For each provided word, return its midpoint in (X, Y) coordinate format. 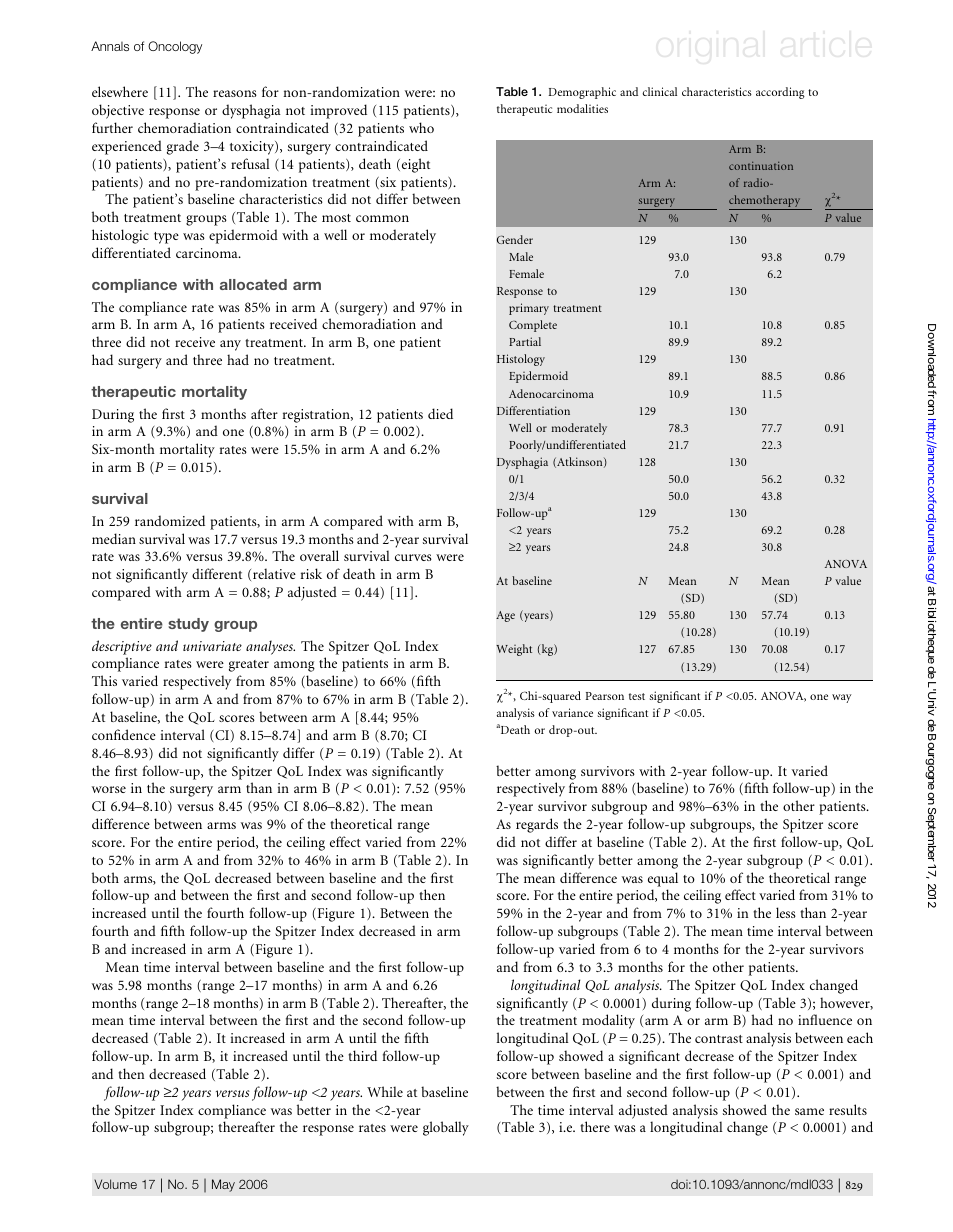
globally (446, 1128)
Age (505, 616)
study (188, 625)
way (842, 698)
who (421, 127)
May (223, 1185)
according (780, 93)
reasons (235, 93)
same (809, 1111)
